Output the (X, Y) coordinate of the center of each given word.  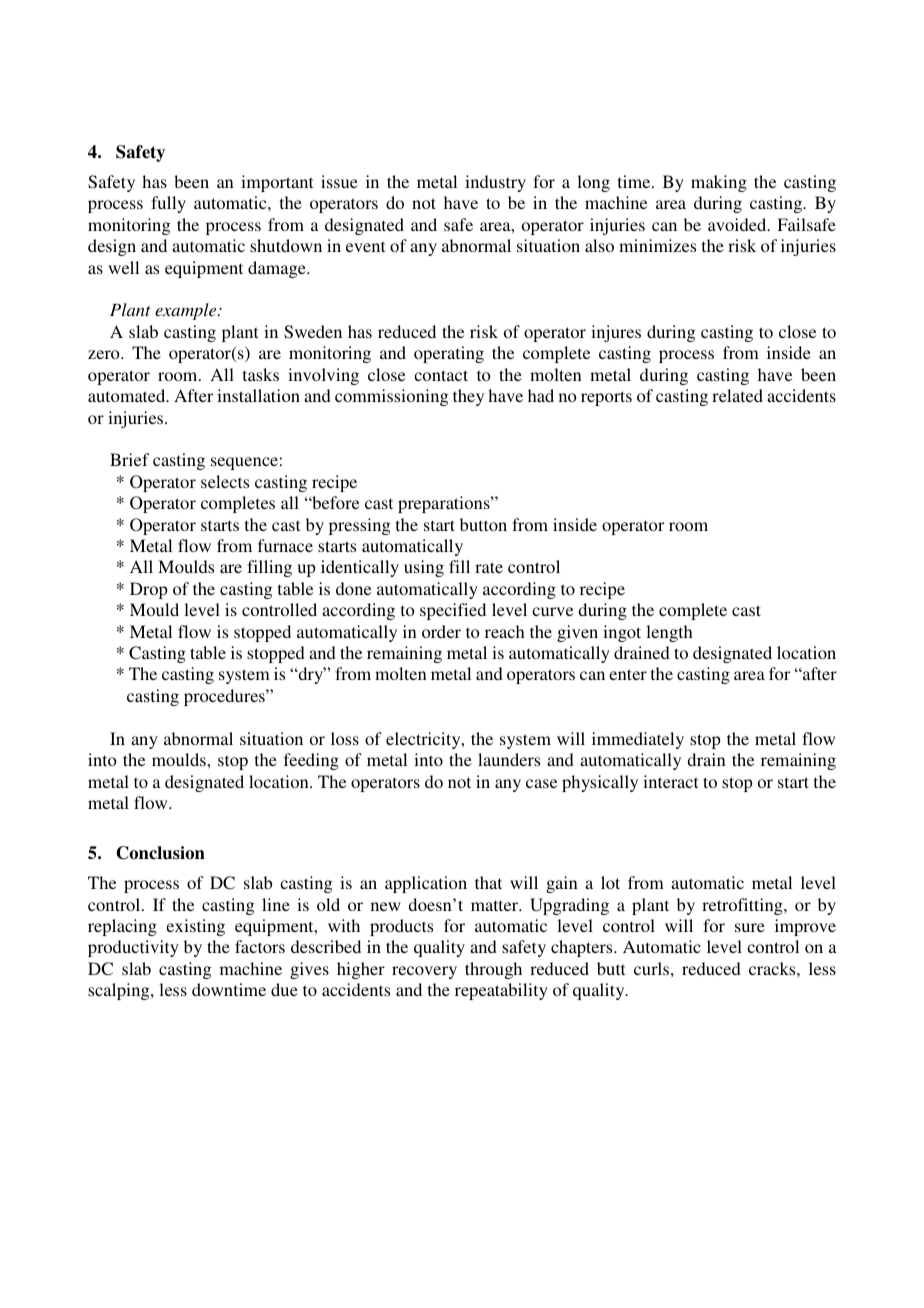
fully (168, 204)
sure (750, 927)
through (493, 970)
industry (495, 183)
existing (195, 927)
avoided (738, 224)
